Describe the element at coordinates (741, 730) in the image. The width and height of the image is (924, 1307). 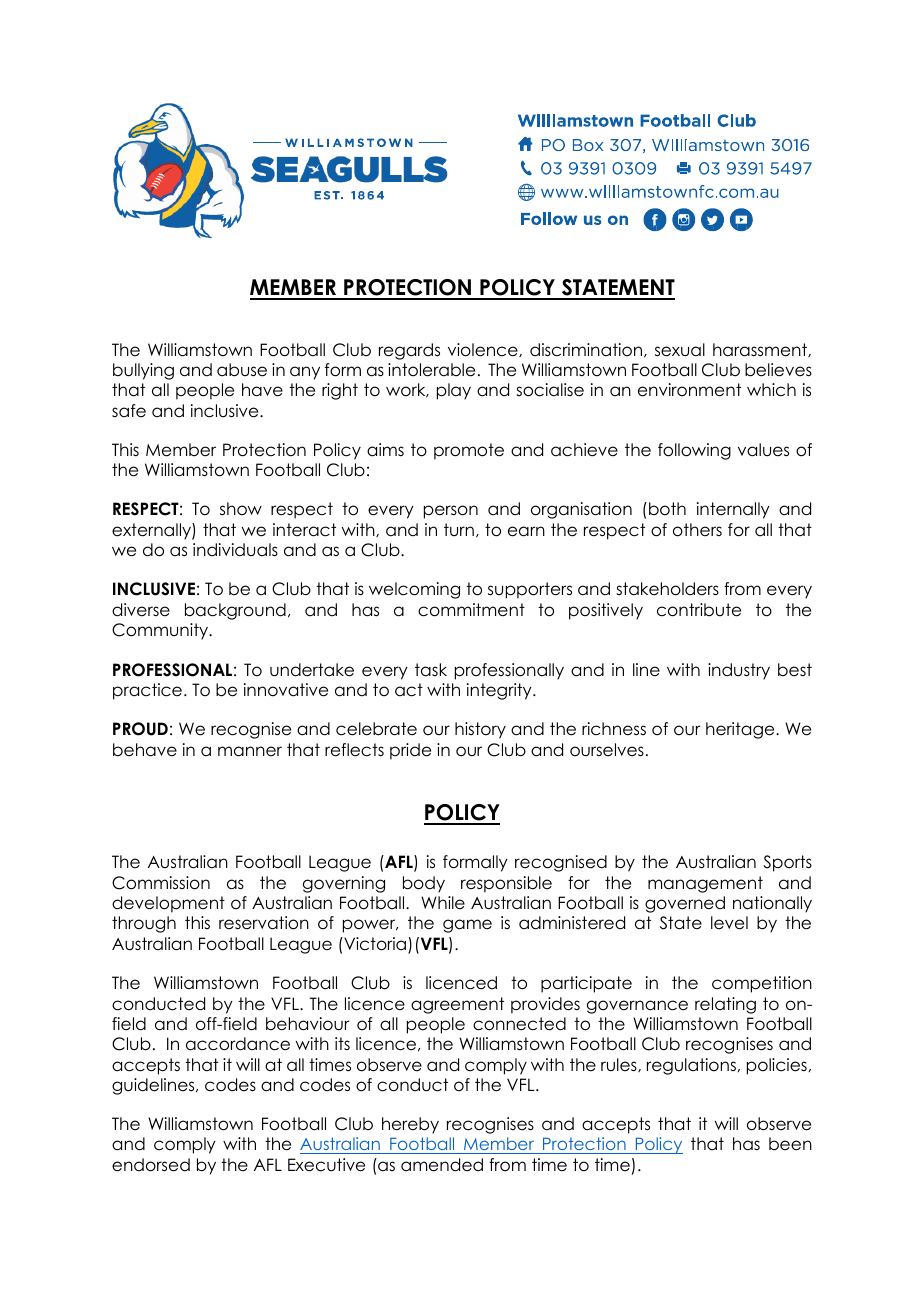
I see `heritage` at that location.
